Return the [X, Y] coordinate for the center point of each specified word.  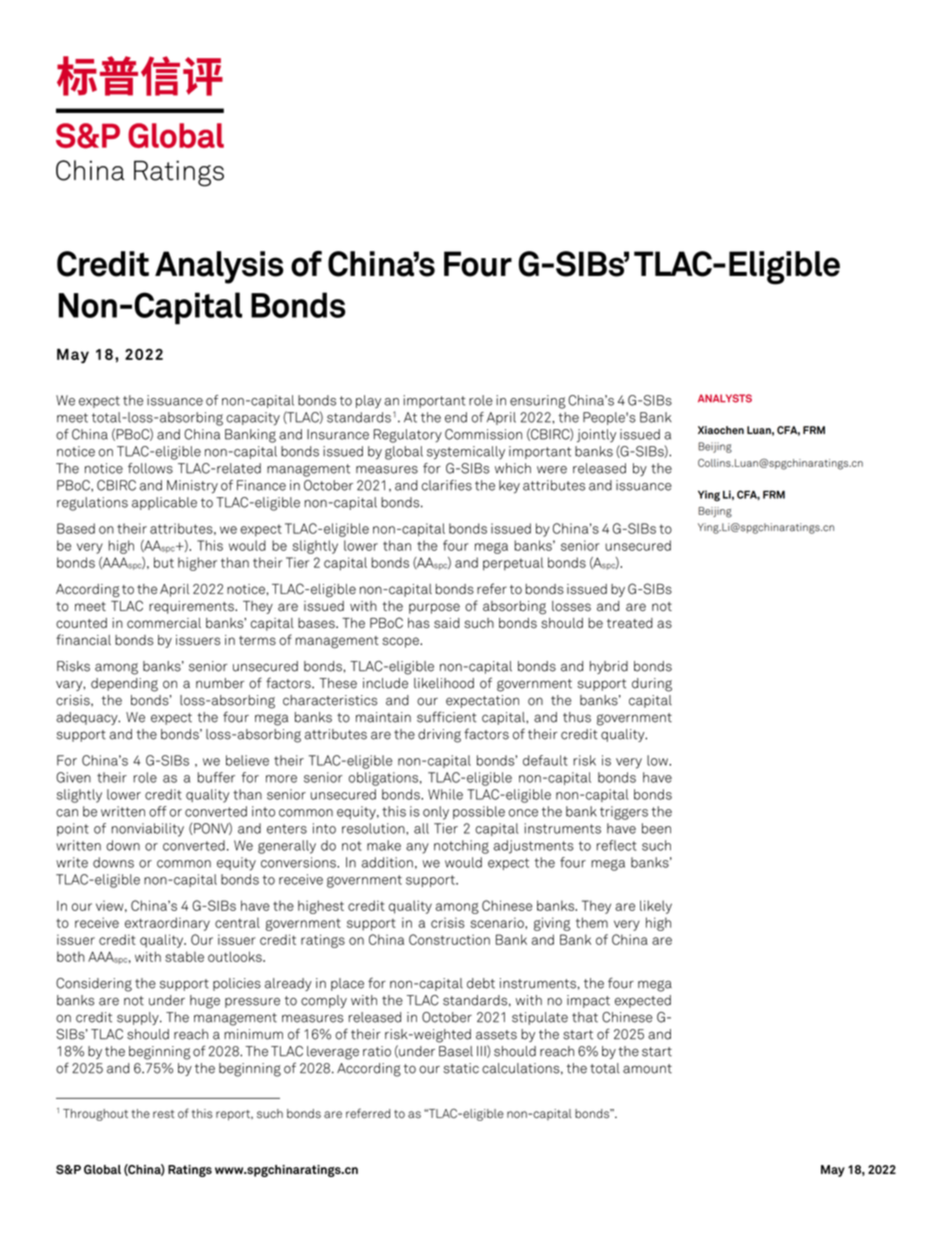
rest [164, 1114]
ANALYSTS [725, 398]
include [385, 683]
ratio [377, 1051]
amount [647, 1069]
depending [124, 685]
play [368, 401]
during [652, 685]
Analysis [219, 267]
